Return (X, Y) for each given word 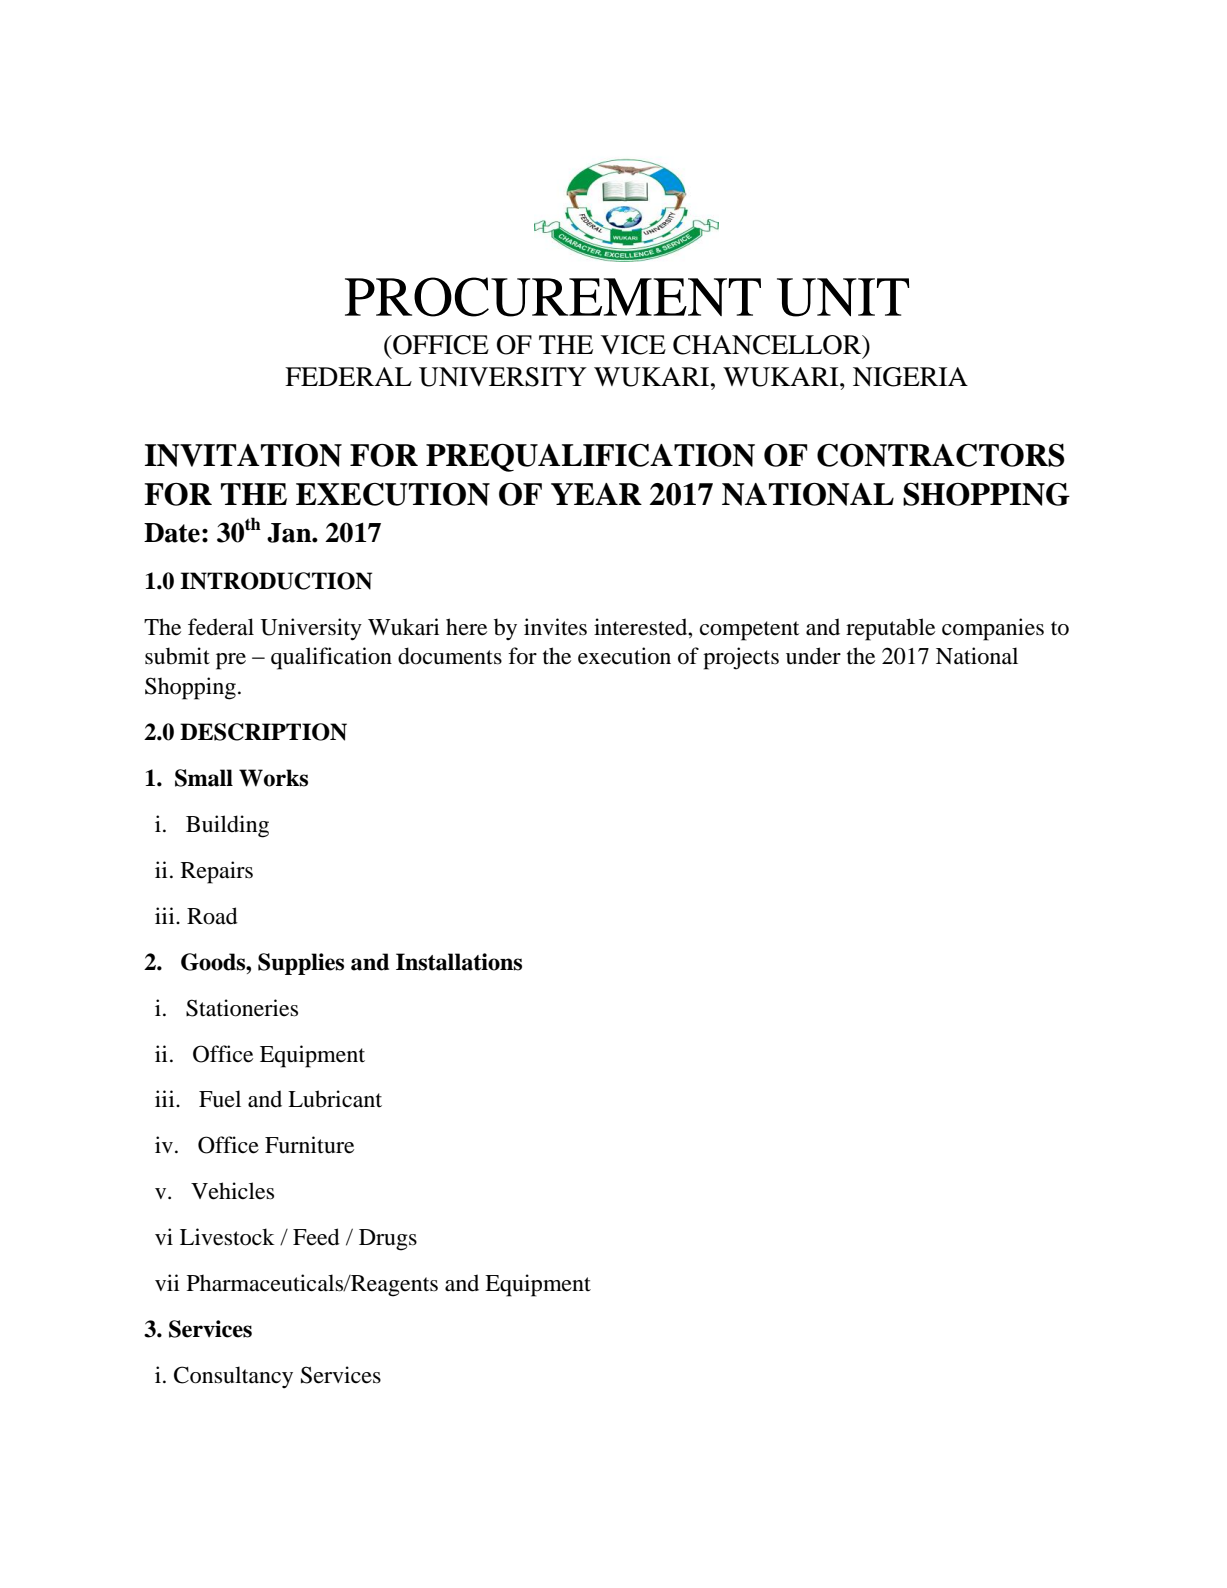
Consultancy (233, 1377)
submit (177, 656)
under (813, 656)
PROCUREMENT (553, 297)
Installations (459, 962)
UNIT (843, 297)
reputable (890, 629)
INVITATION (243, 455)
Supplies (301, 964)
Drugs (388, 1240)
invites (555, 627)
